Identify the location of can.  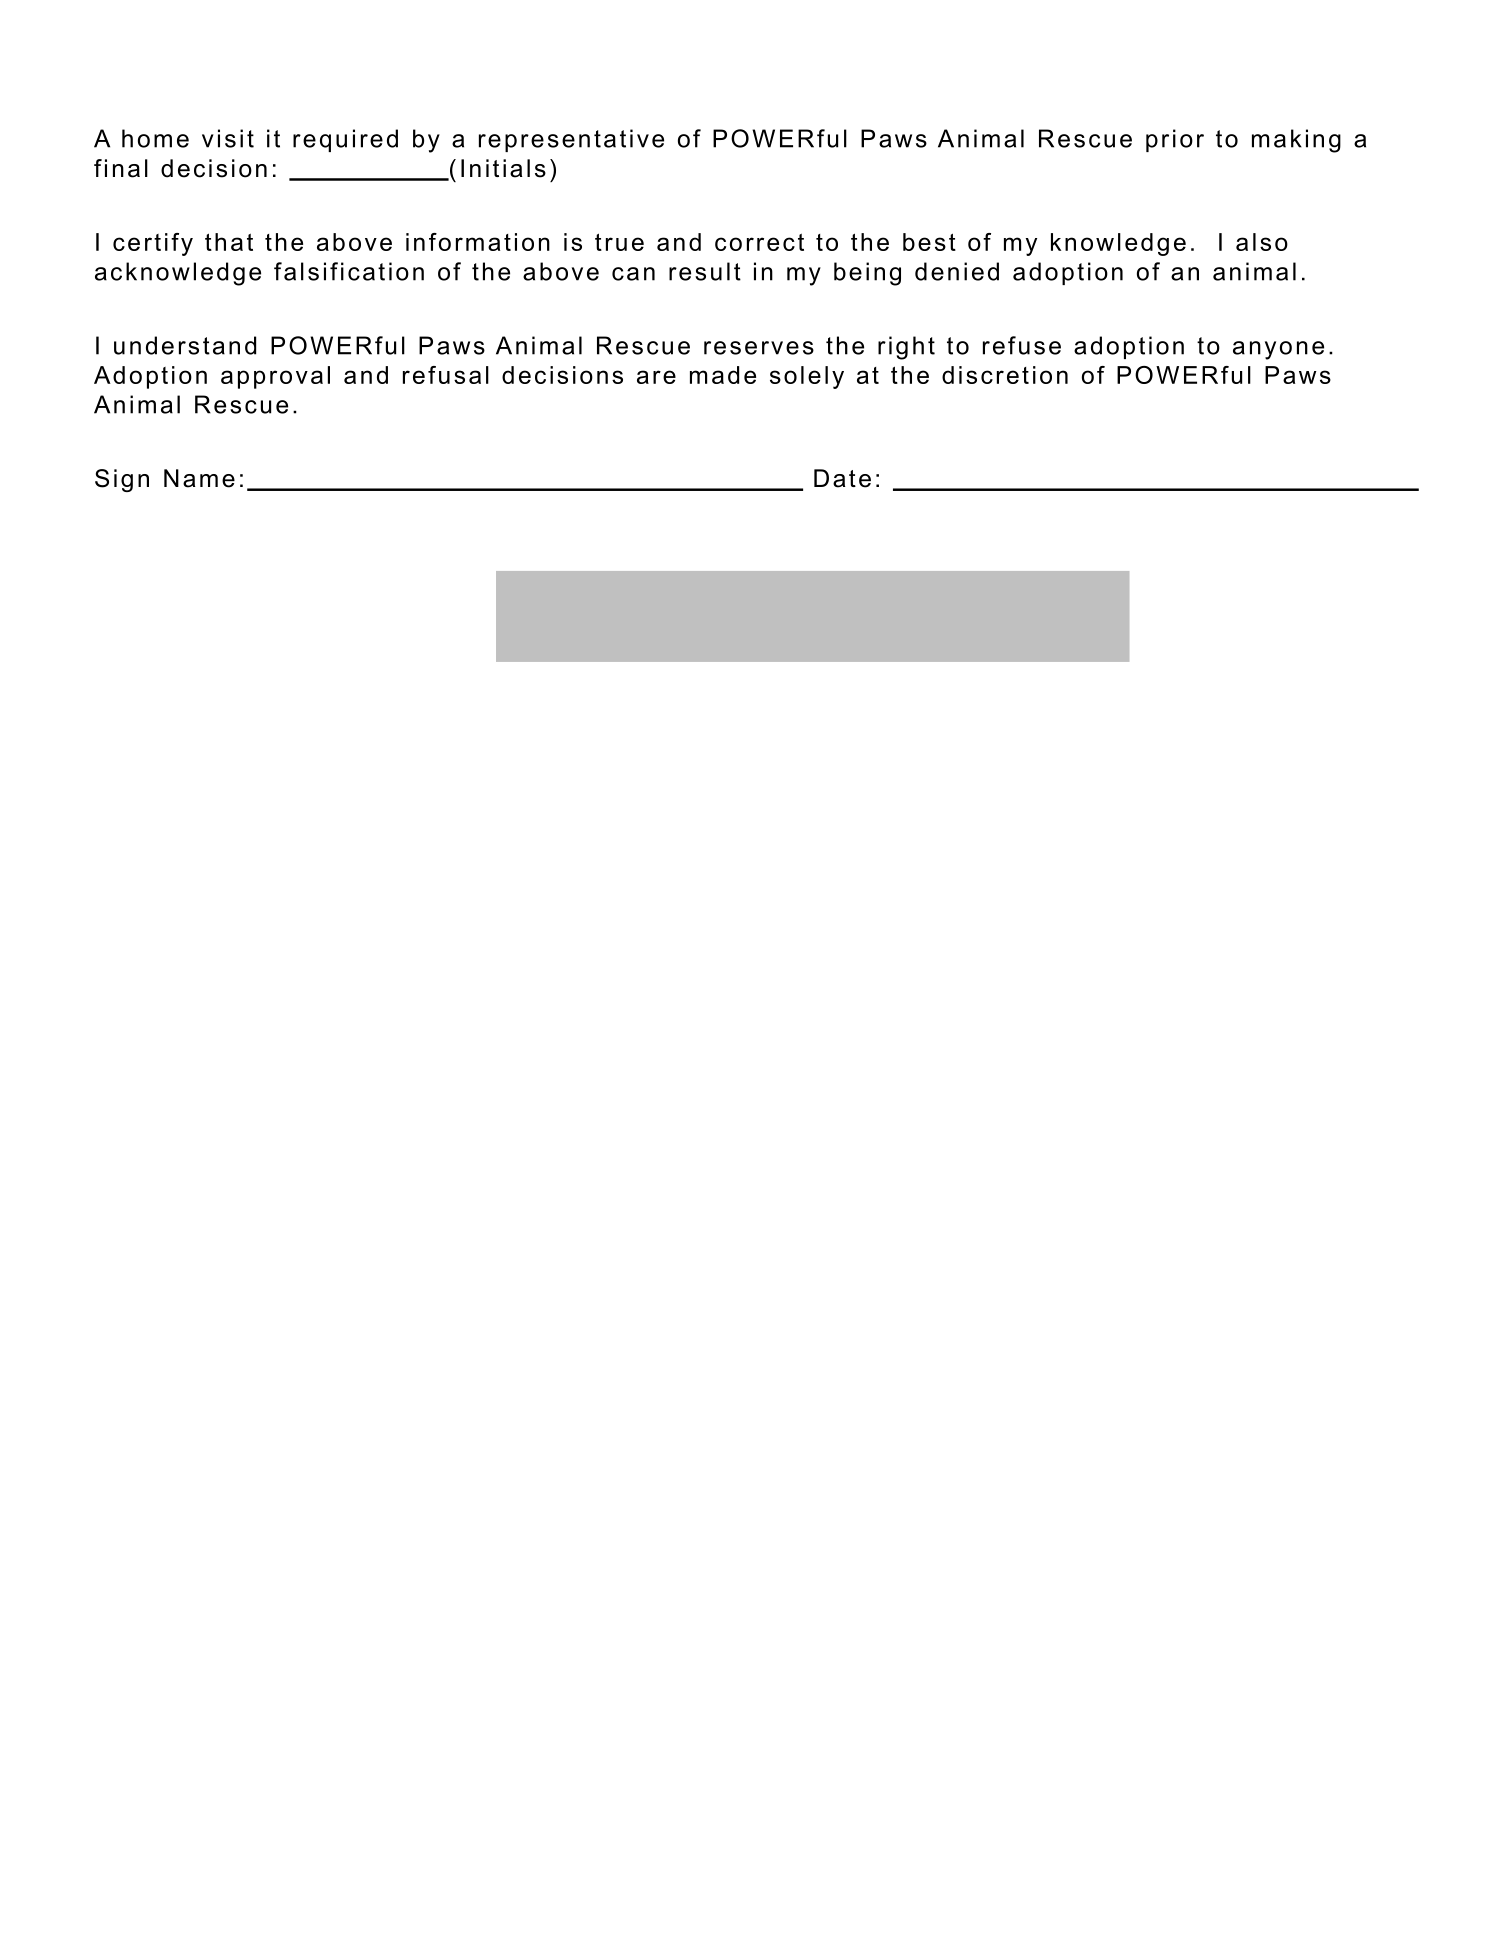
(633, 274).
